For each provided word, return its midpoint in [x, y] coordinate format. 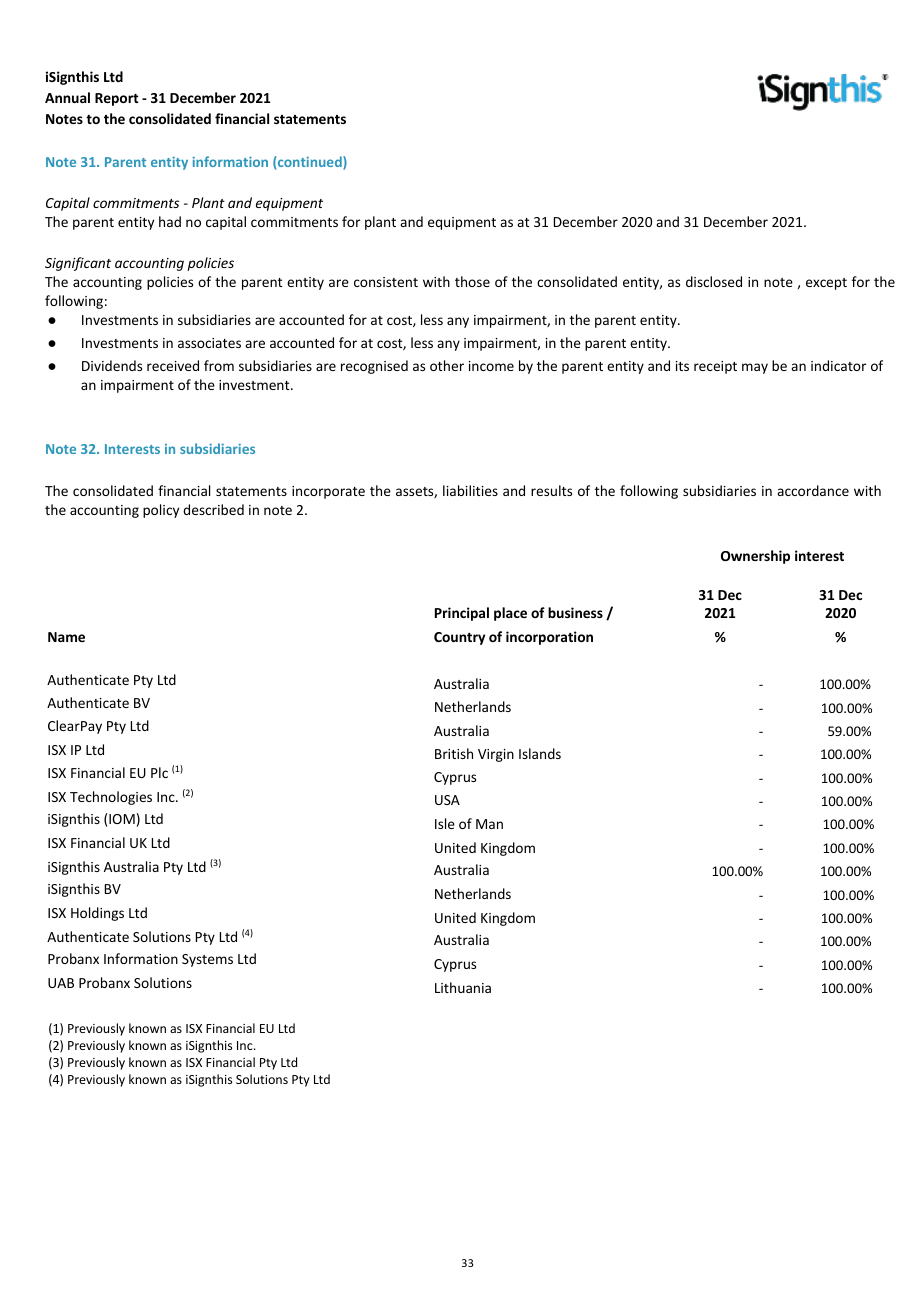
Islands [540, 753]
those [472, 281]
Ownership [755, 557]
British [454, 753]
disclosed [714, 281]
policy [161, 511]
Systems [207, 960]
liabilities [470, 490]
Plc [159, 772]
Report [117, 99]
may [755, 368]
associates [209, 343]
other [447, 365]
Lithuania [463, 987]
